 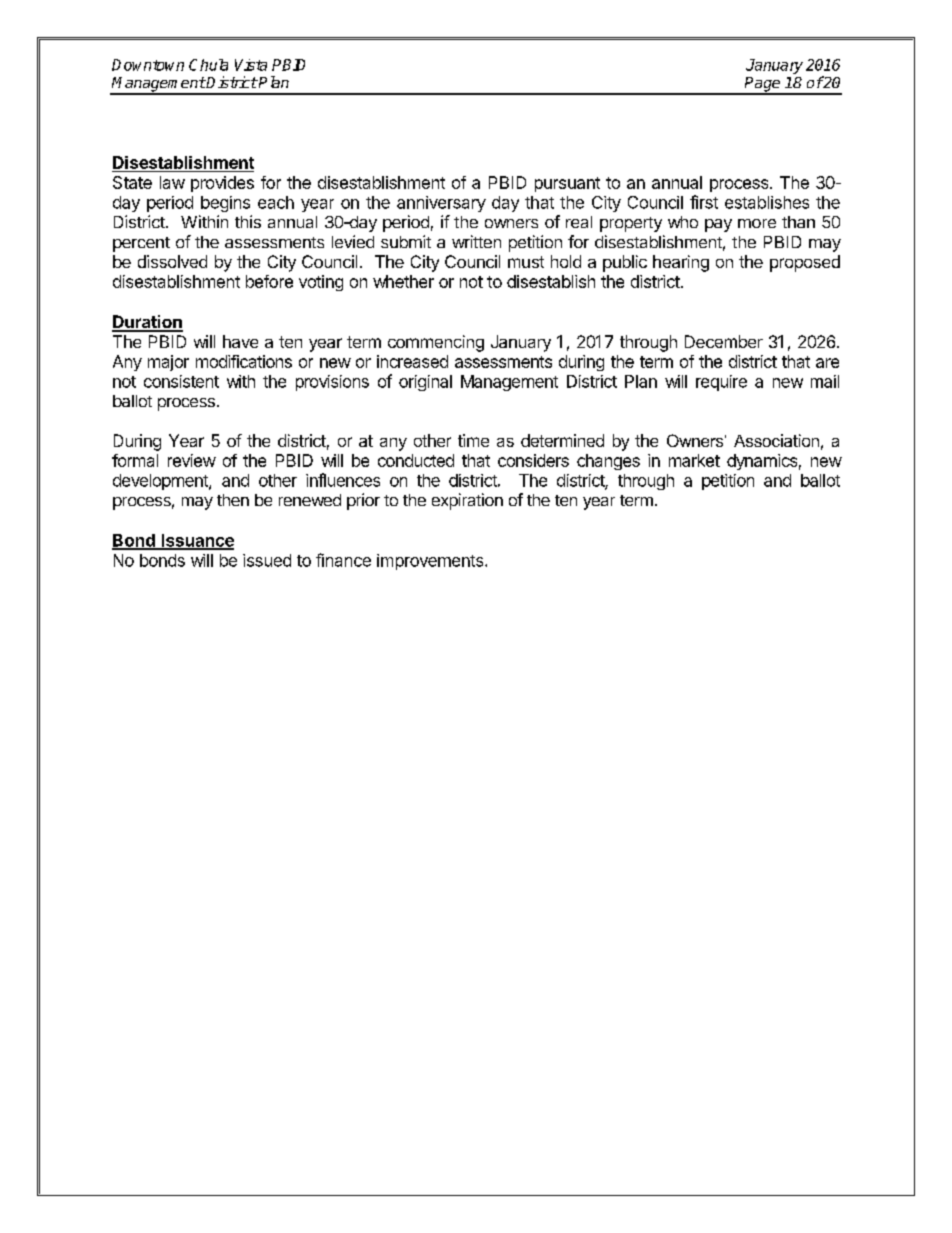 What do you see at coordinates (196, 541) in the image?
I see `Issuance` at bounding box center [196, 541].
